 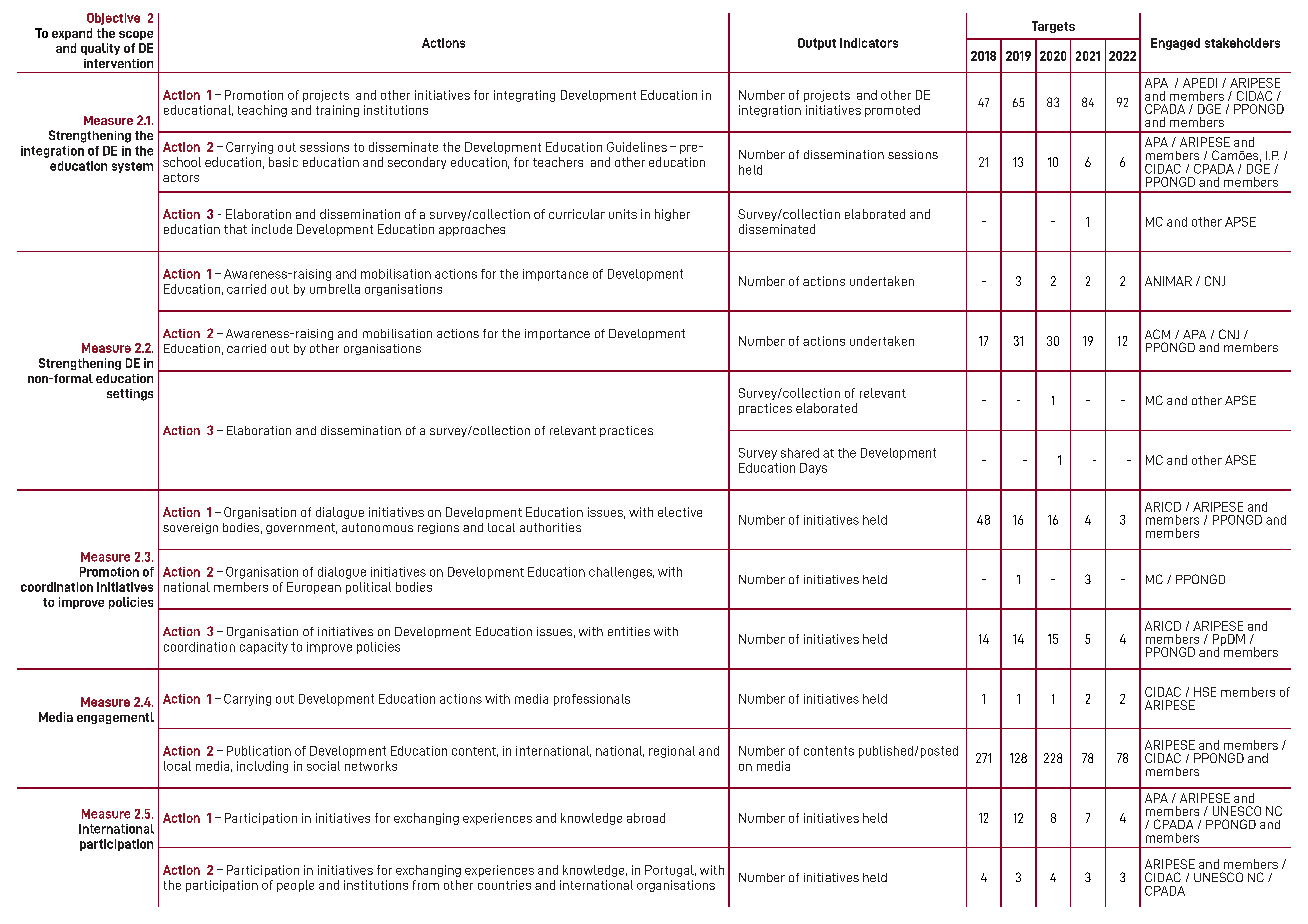 What do you see at coordinates (817, 44) in the image?
I see `Output` at bounding box center [817, 44].
